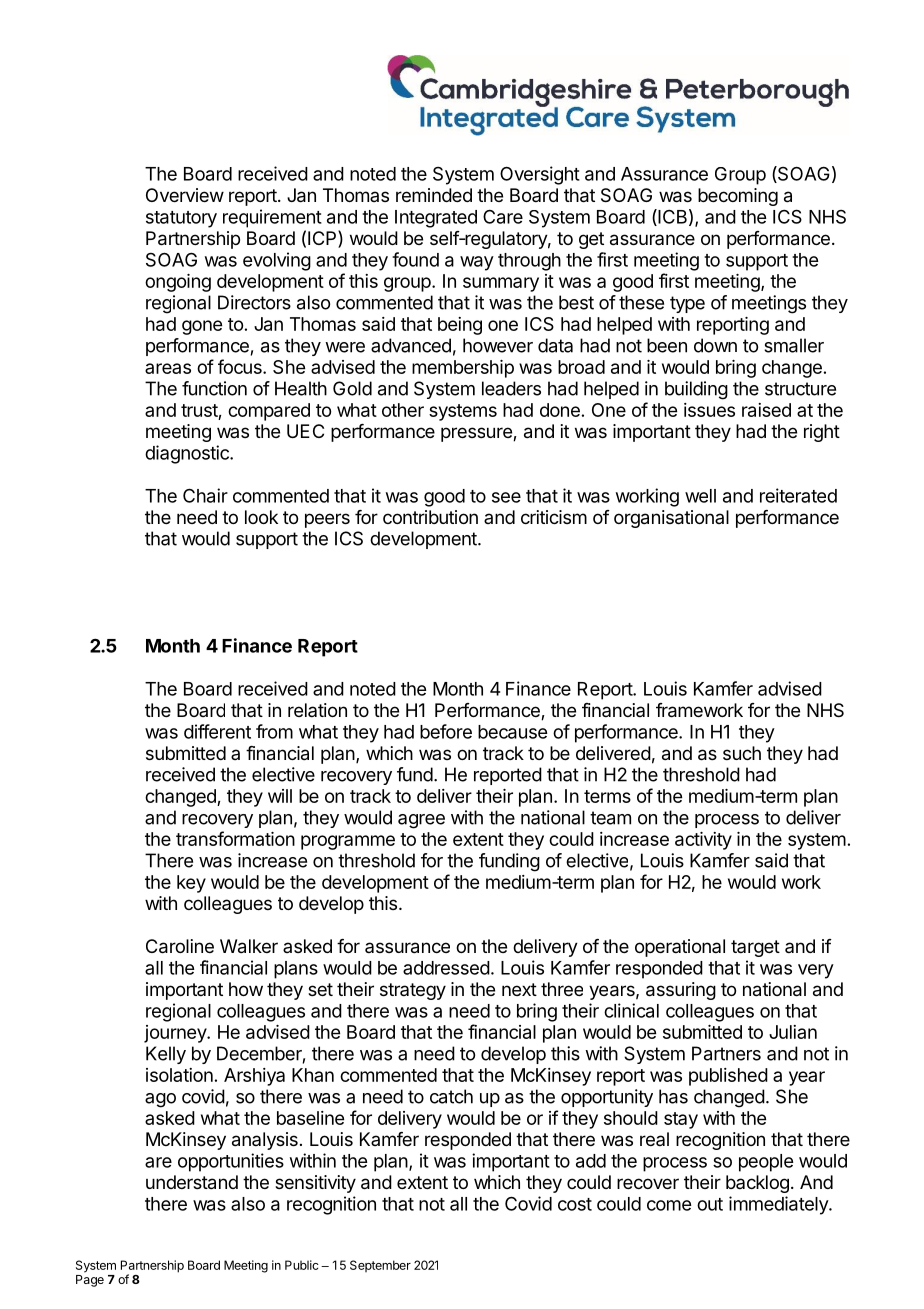 This screenshot has height=1309, width=924. What do you see at coordinates (180, 946) in the screenshot?
I see `Caroline` at bounding box center [180, 946].
